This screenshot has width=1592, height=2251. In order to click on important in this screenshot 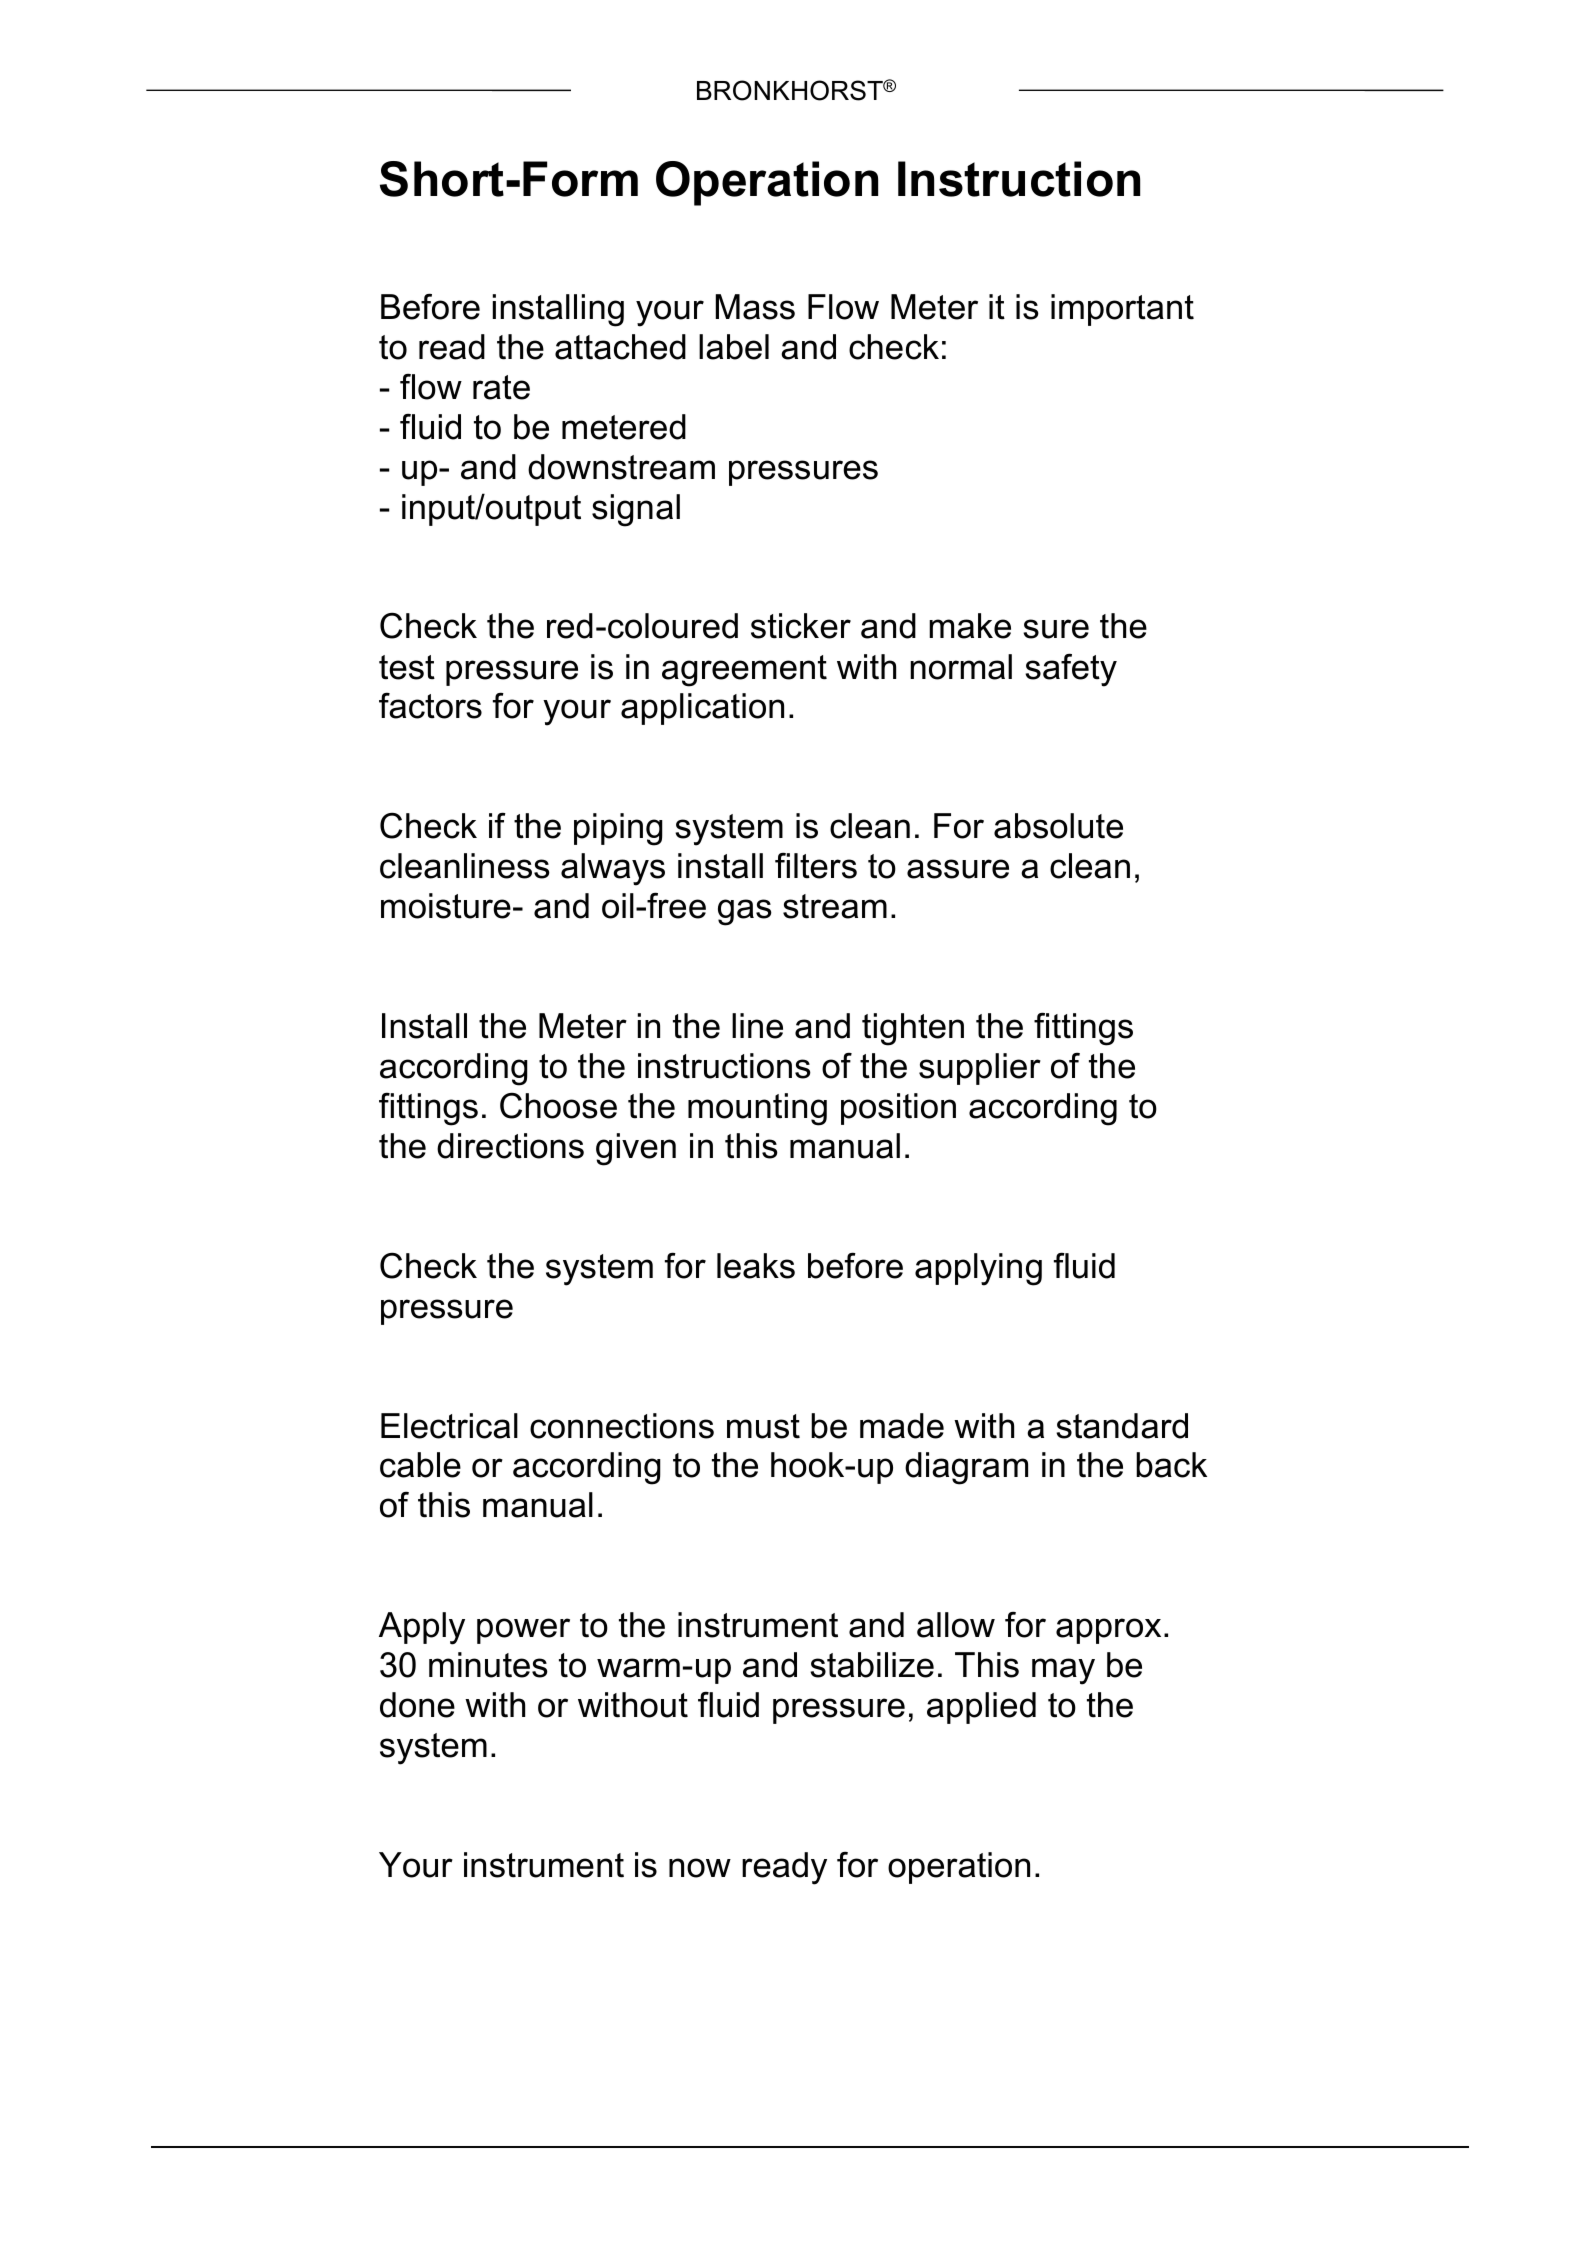, I will do `click(1122, 310)`.
